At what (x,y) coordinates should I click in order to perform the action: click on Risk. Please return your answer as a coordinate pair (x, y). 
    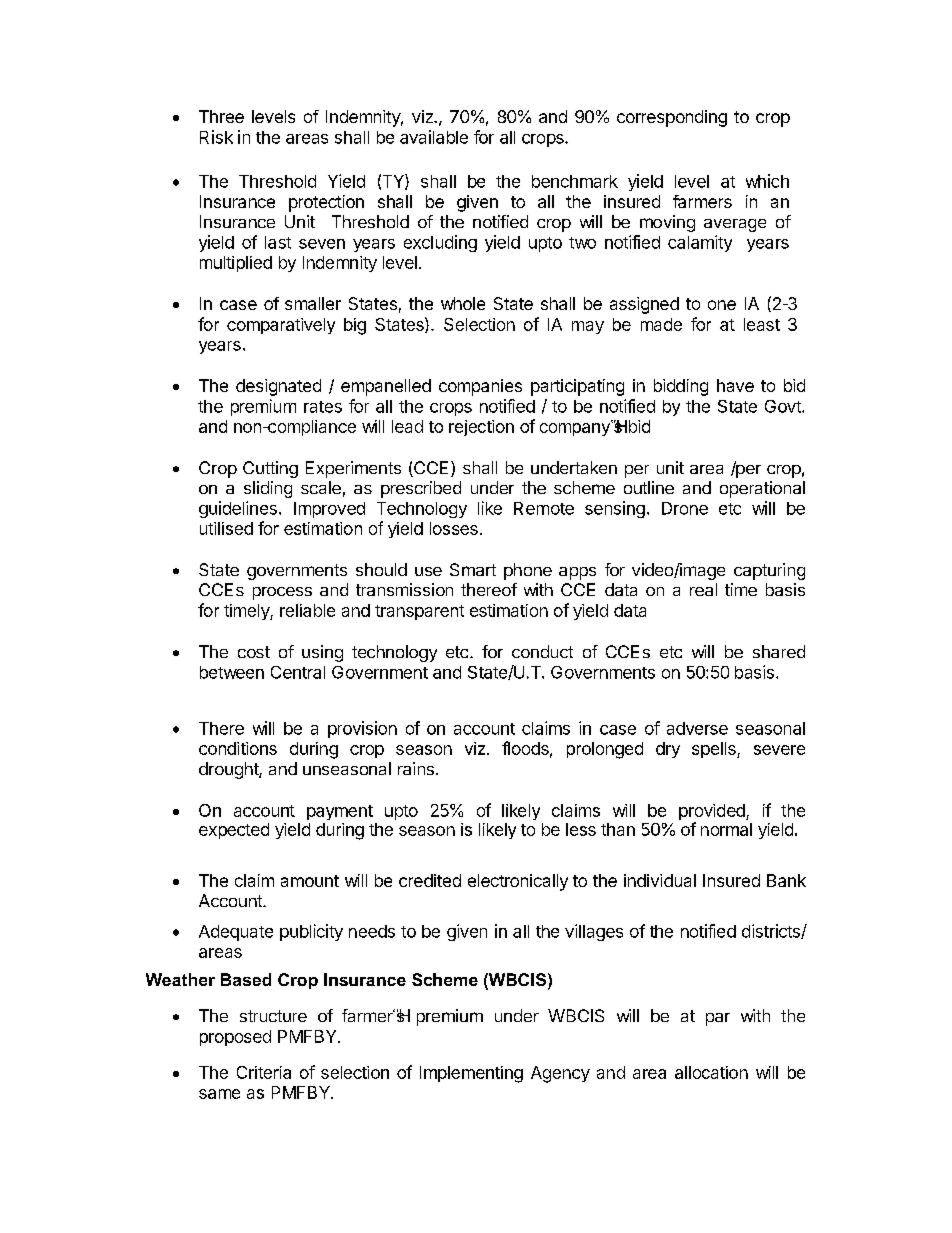
    Looking at the image, I should click on (216, 137).
